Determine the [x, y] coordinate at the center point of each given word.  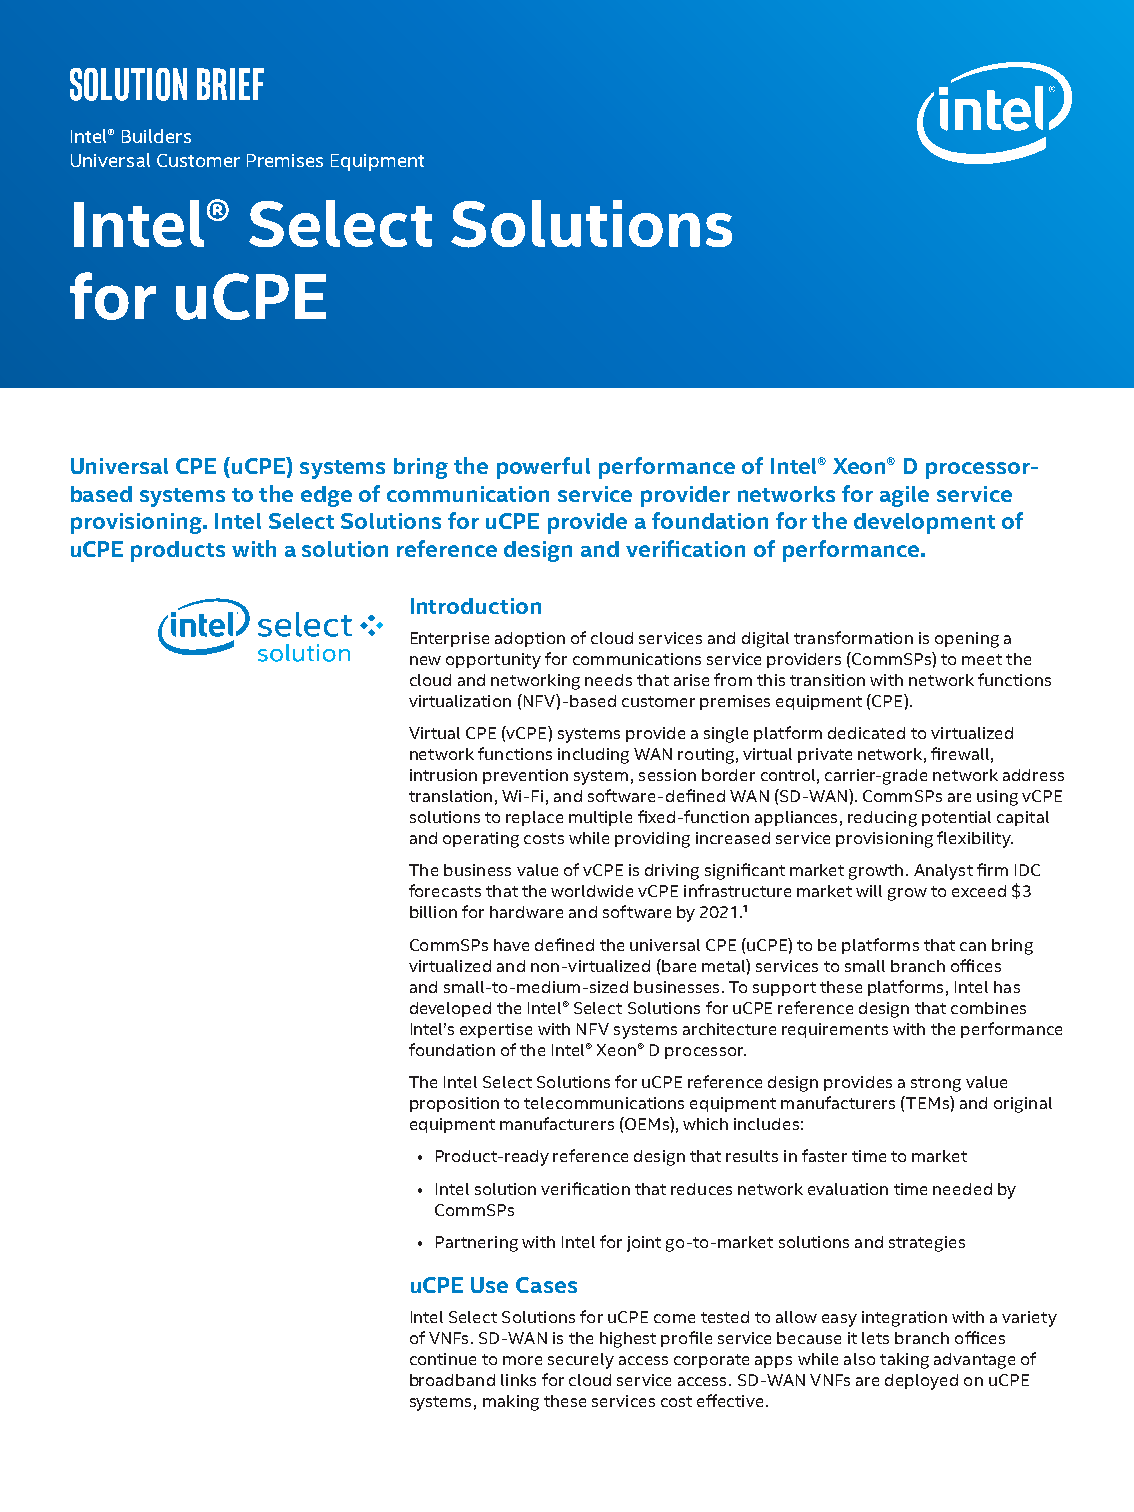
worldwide [592, 891]
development [924, 523]
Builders [156, 136]
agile [904, 496]
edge [326, 496]
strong [936, 1084]
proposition [454, 1104]
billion [433, 912]
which [705, 1124]
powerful [543, 468]
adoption [530, 639]
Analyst [943, 872]
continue [443, 1359]
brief [230, 84]
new [425, 660]
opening [967, 640]
